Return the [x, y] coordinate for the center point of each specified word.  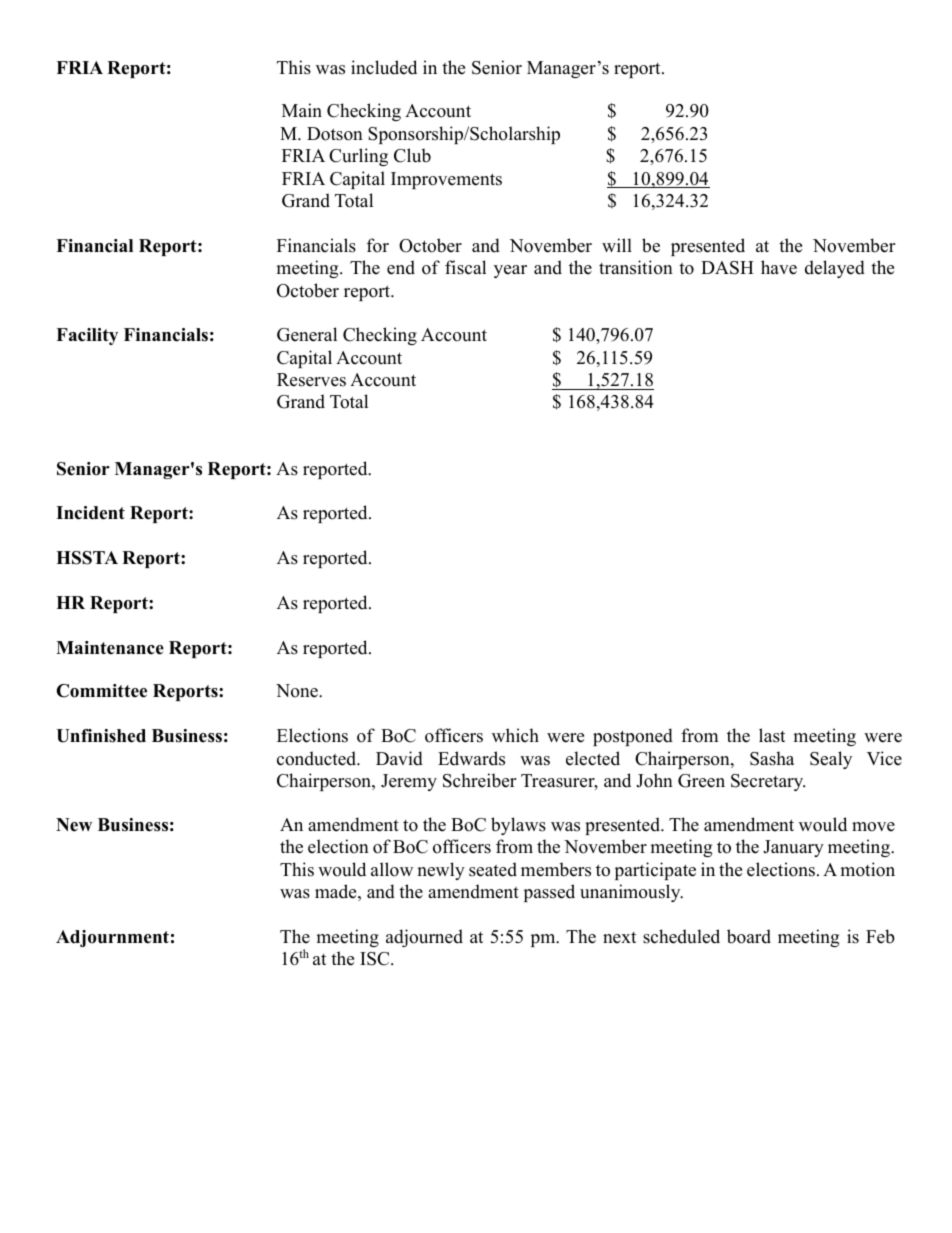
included [384, 67]
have [779, 267]
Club [412, 155]
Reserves [311, 380]
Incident [90, 513]
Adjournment [112, 938]
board [749, 936]
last [772, 735]
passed [549, 893]
